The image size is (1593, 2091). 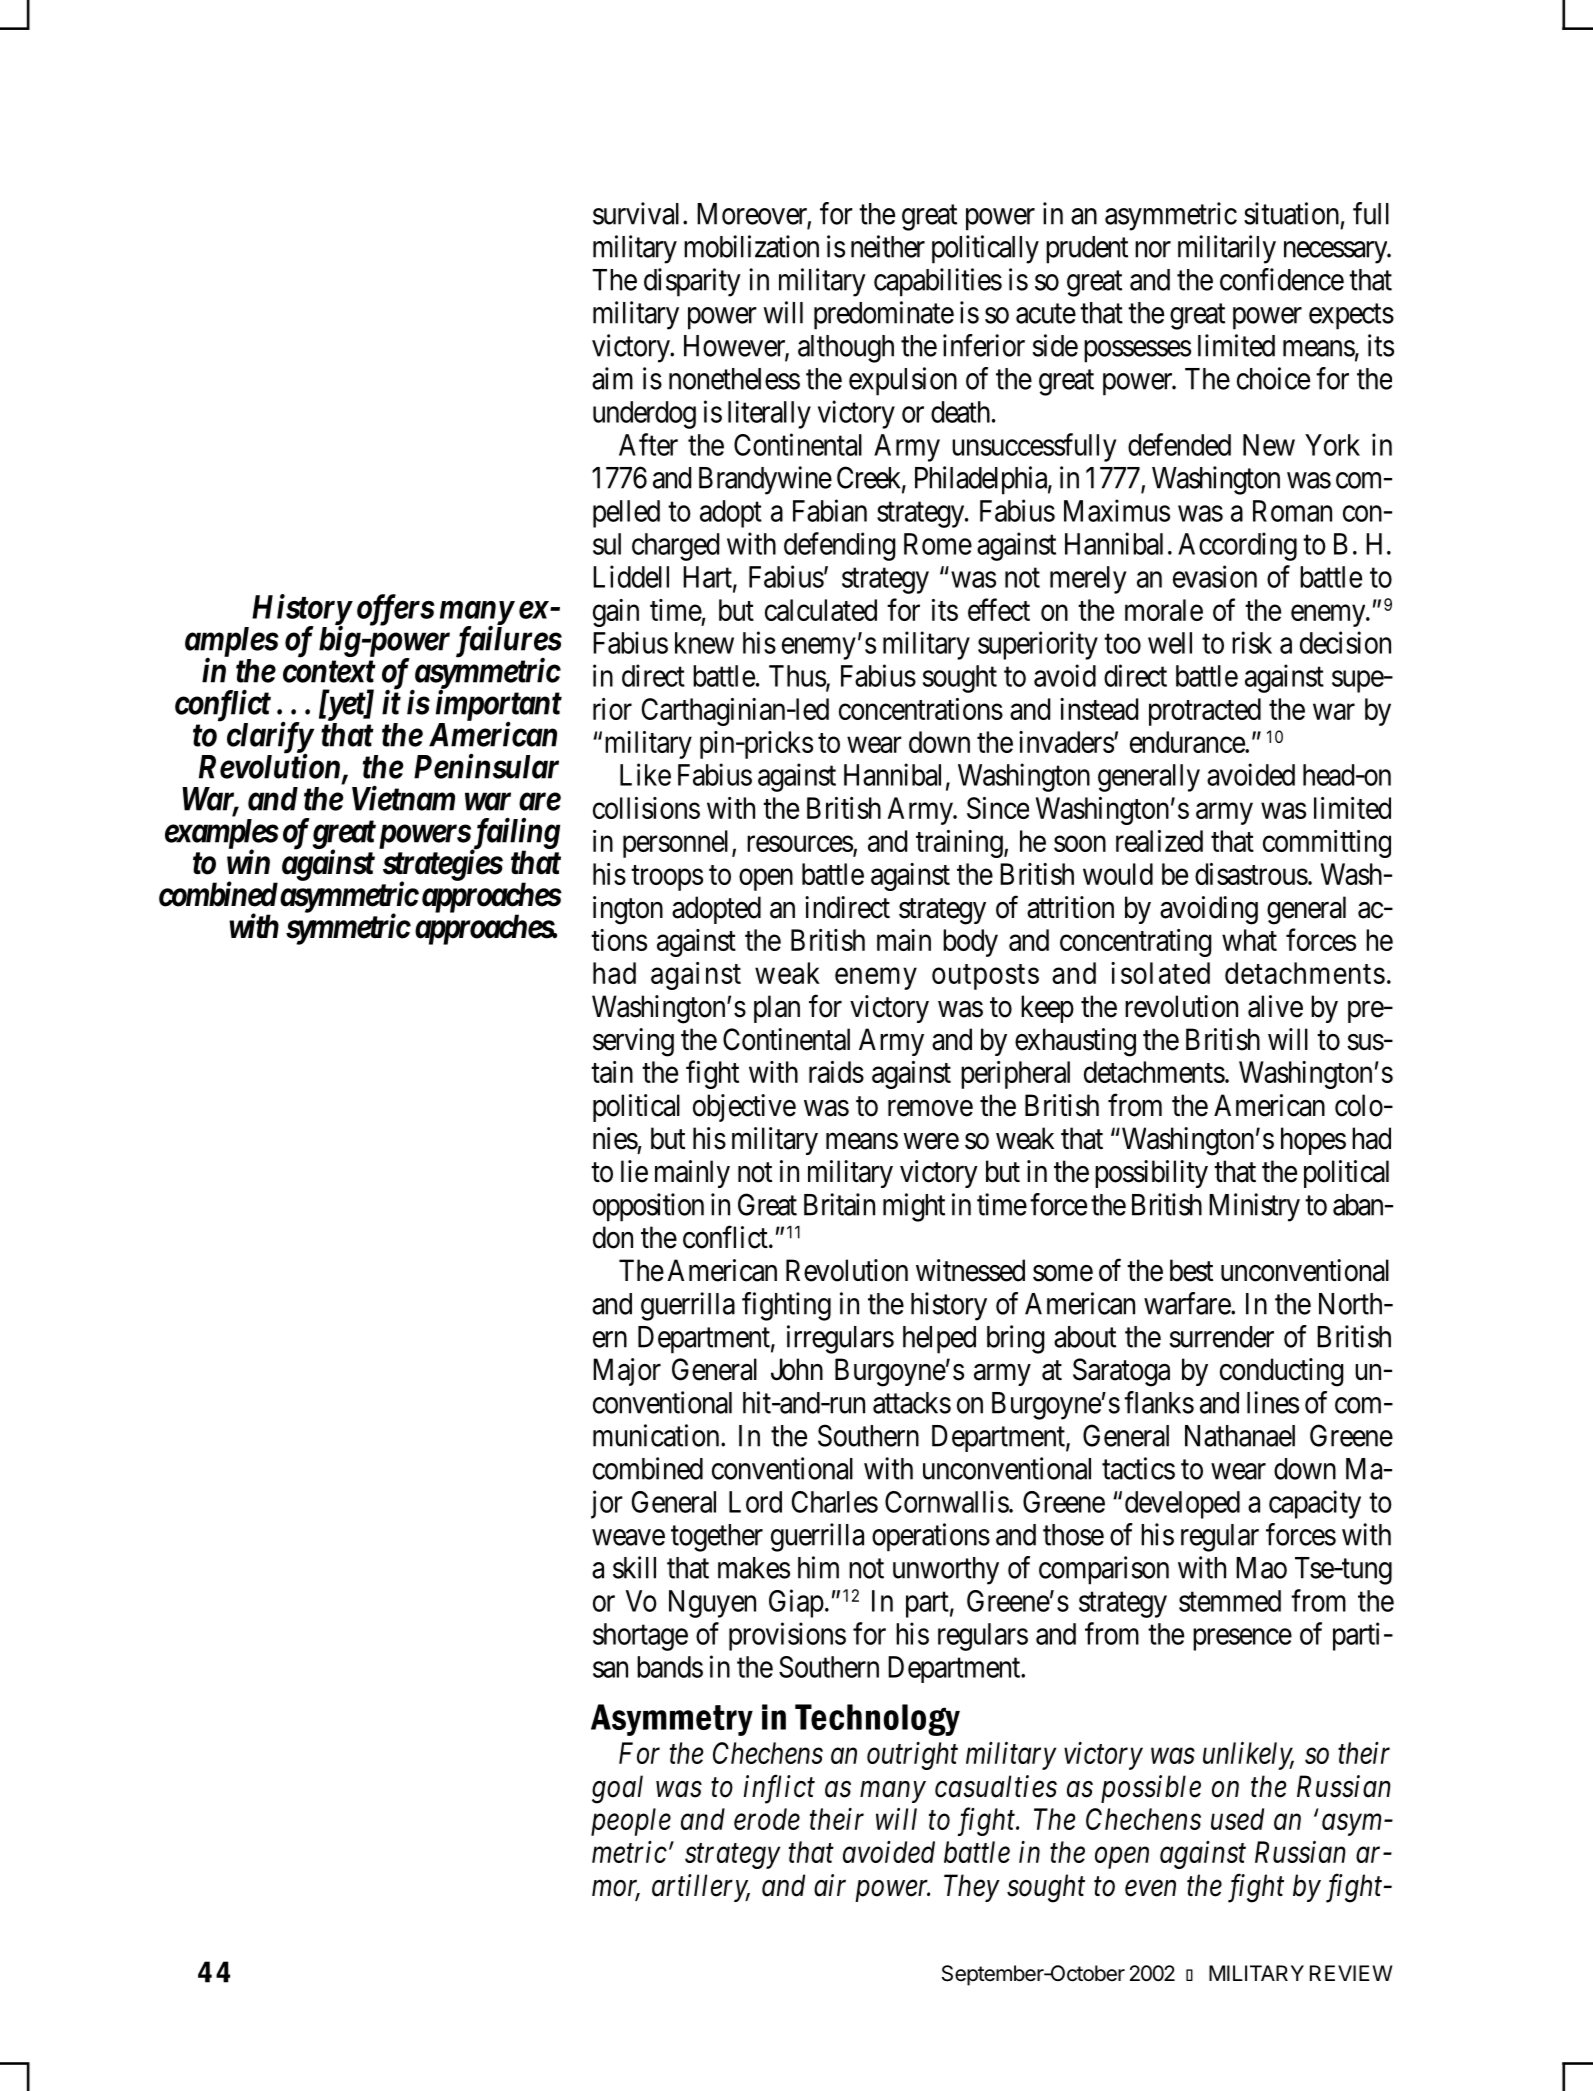 What do you see at coordinates (830, 1885) in the screenshot?
I see `air` at bounding box center [830, 1885].
